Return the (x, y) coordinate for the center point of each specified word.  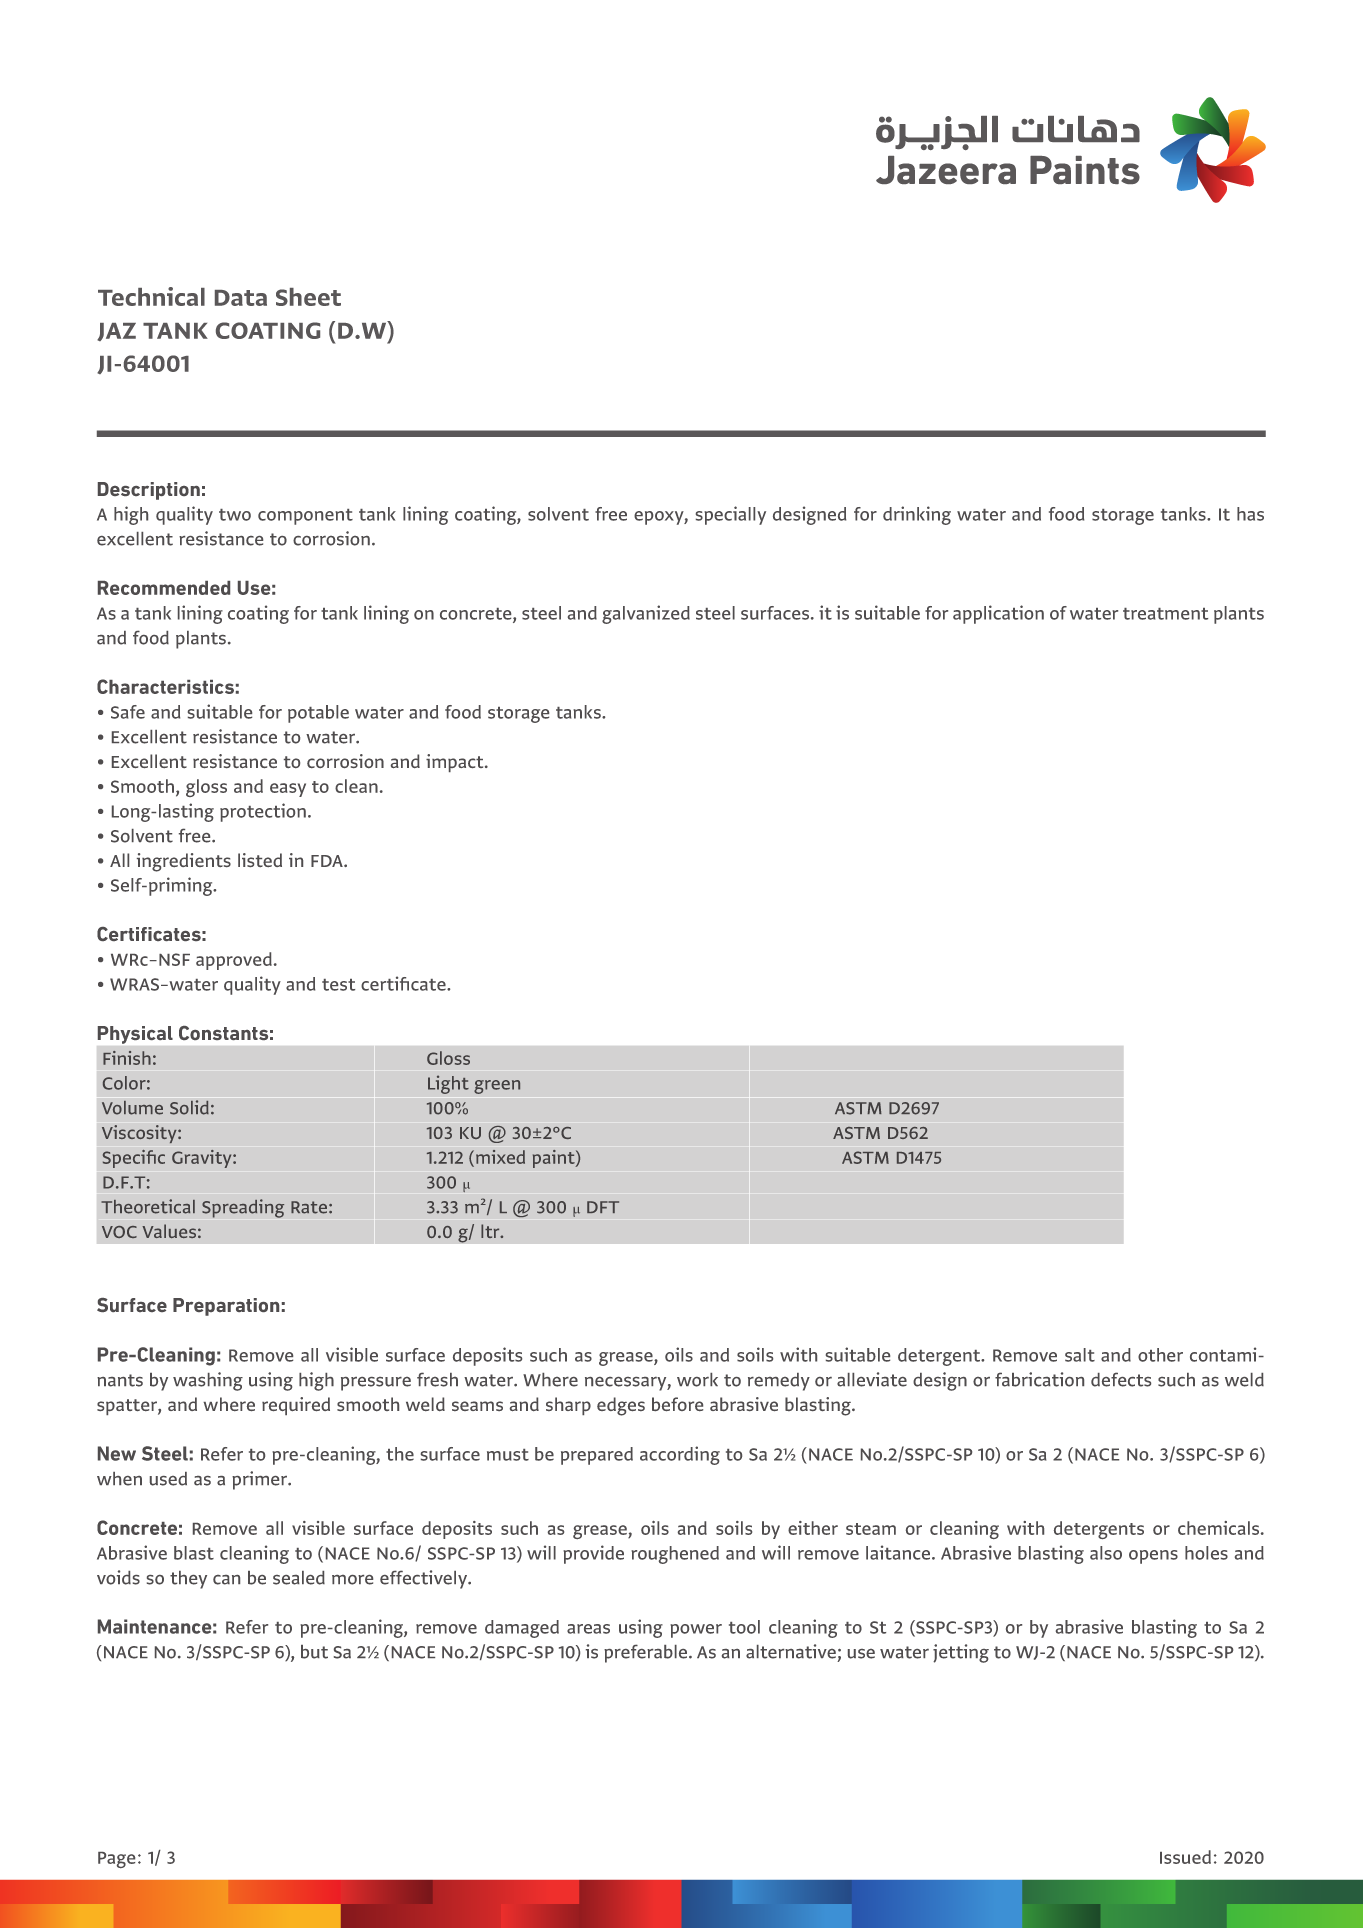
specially (731, 515)
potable (318, 714)
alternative (791, 1651)
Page (116, 1860)
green (497, 1087)
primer (261, 1480)
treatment (1165, 614)
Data (241, 298)
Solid (189, 1107)
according (680, 1455)
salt (1080, 1355)
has (1250, 514)
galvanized (646, 614)
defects (1121, 1379)
